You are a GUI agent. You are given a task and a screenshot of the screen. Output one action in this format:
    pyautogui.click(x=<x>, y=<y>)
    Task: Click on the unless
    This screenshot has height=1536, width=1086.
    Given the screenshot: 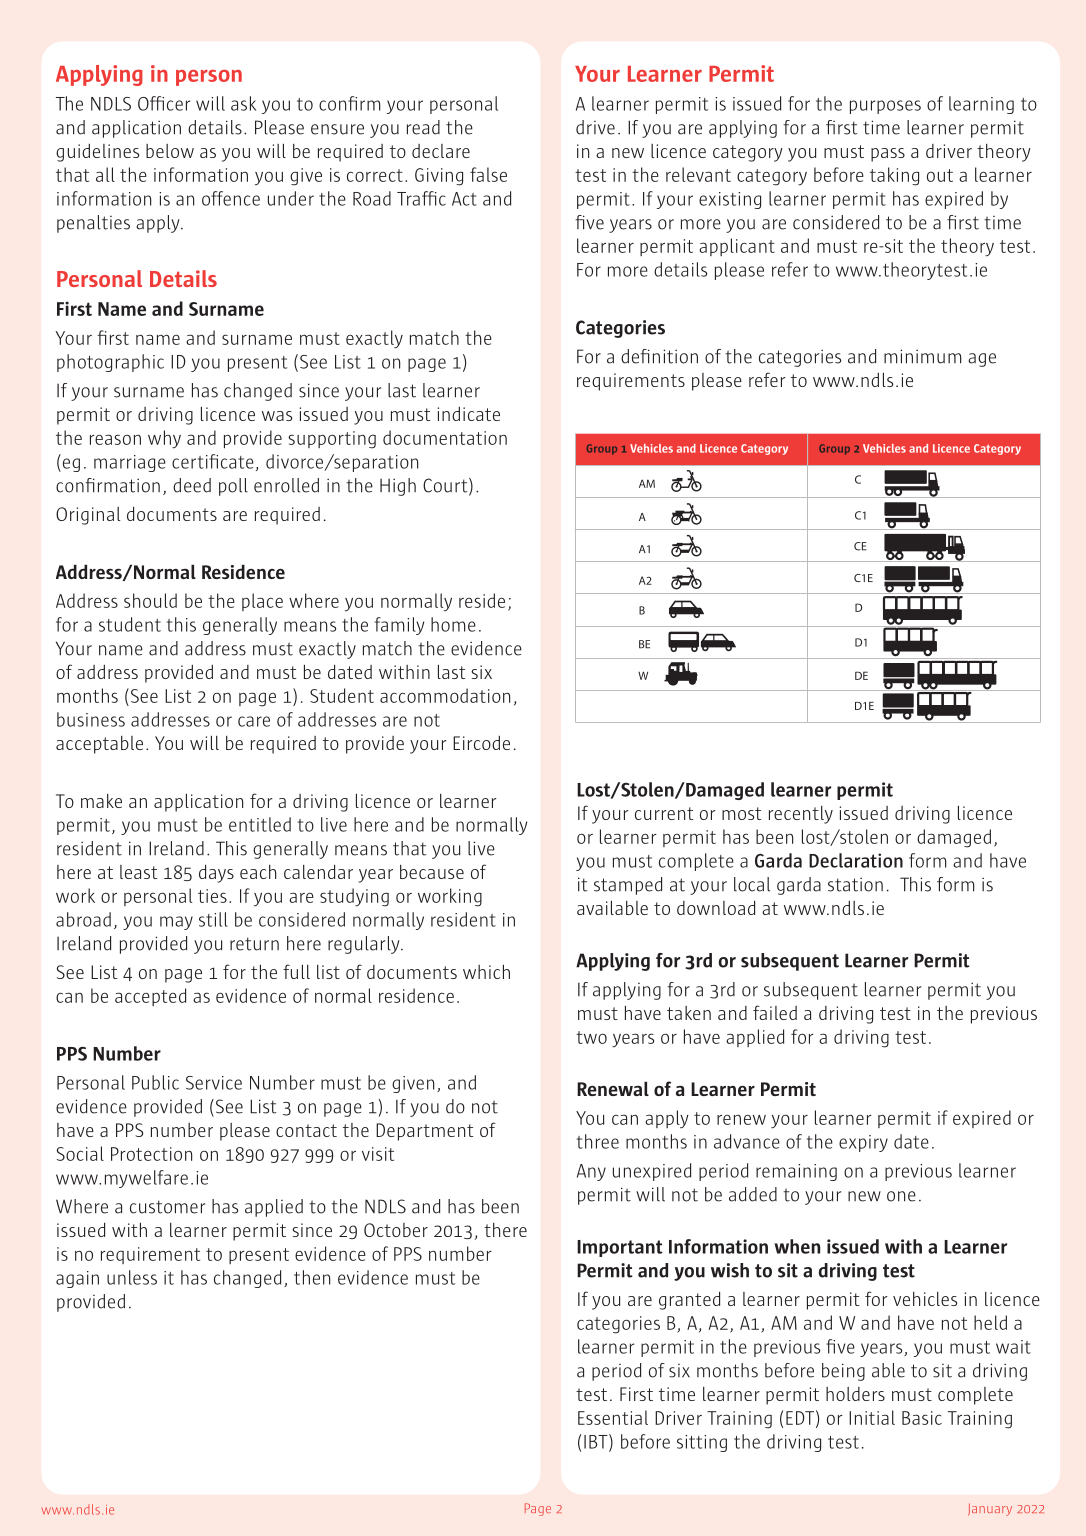 What is the action you would take?
    pyautogui.click(x=132, y=1277)
